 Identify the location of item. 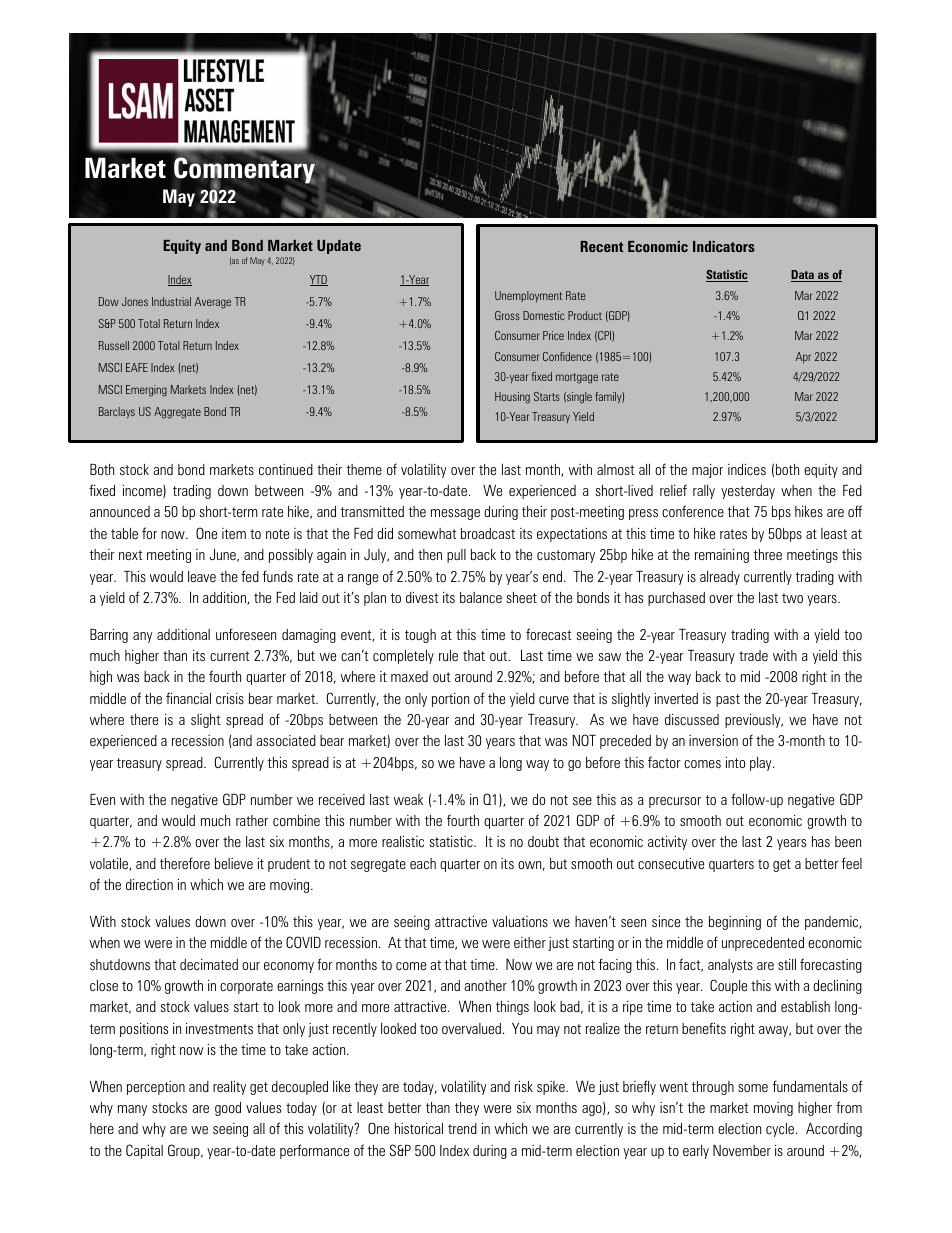
(234, 533).
